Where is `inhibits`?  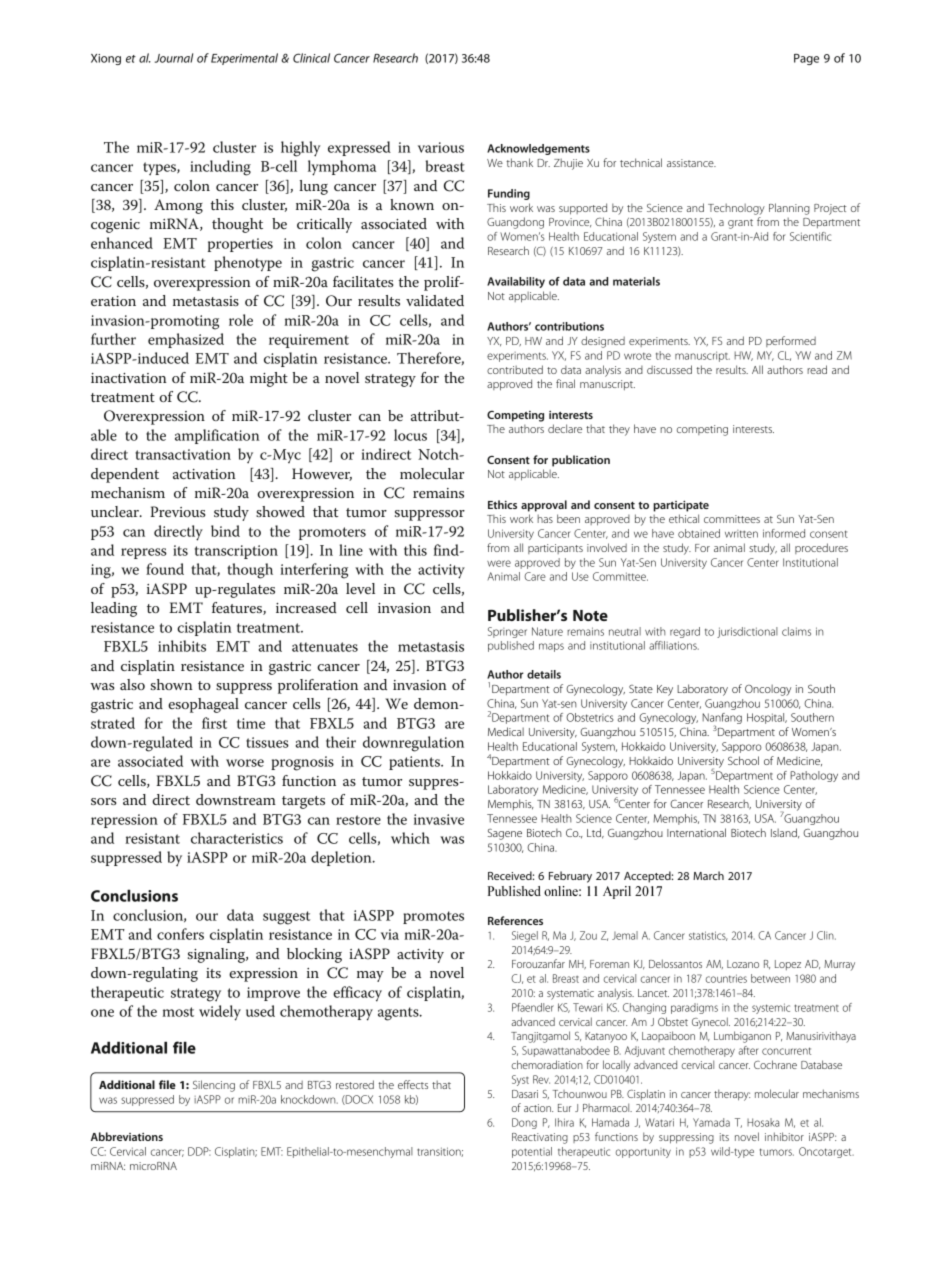
inhibits is located at coordinates (182, 646).
